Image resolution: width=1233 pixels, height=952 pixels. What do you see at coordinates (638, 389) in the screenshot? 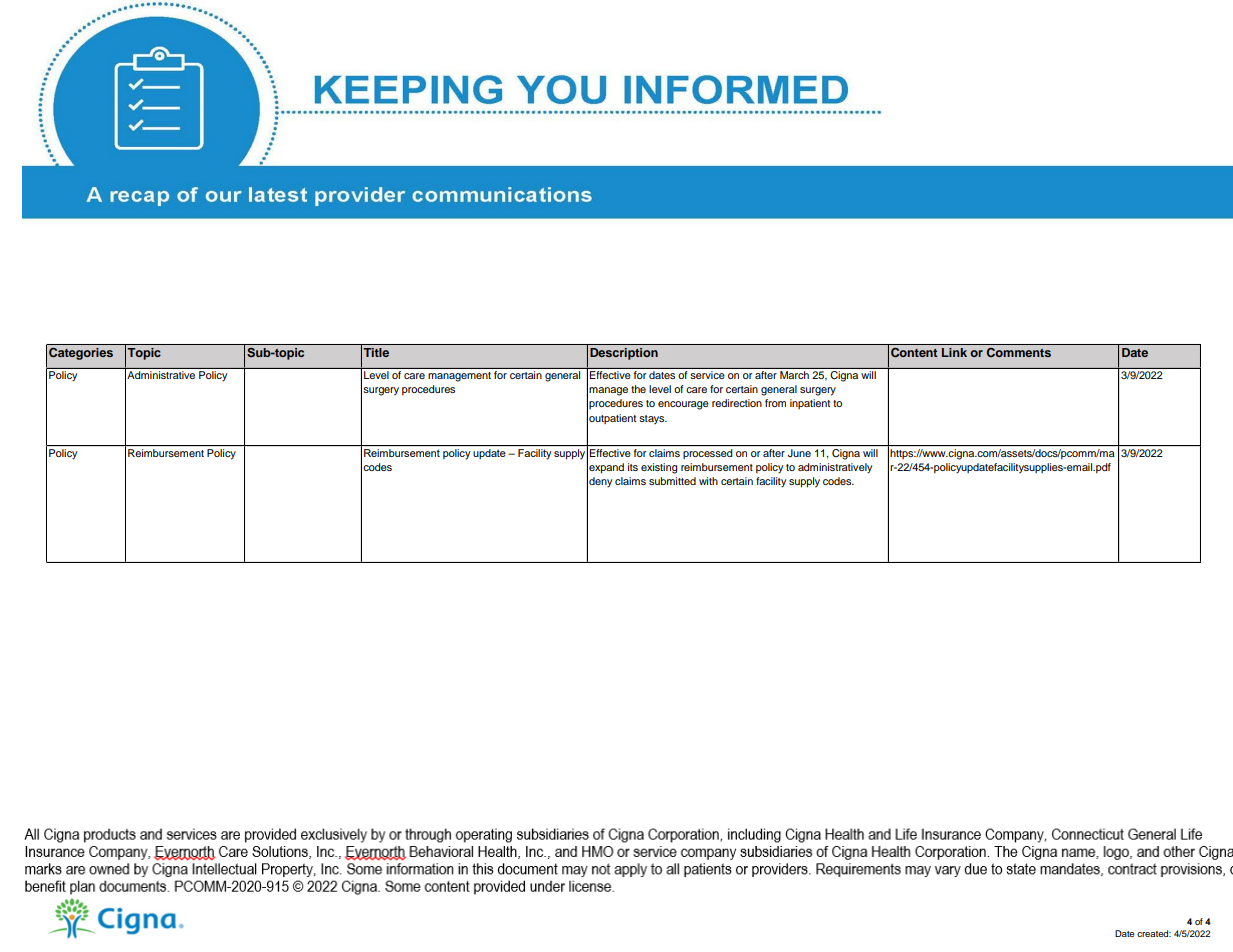
I see `the` at bounding box center [638, 389].
